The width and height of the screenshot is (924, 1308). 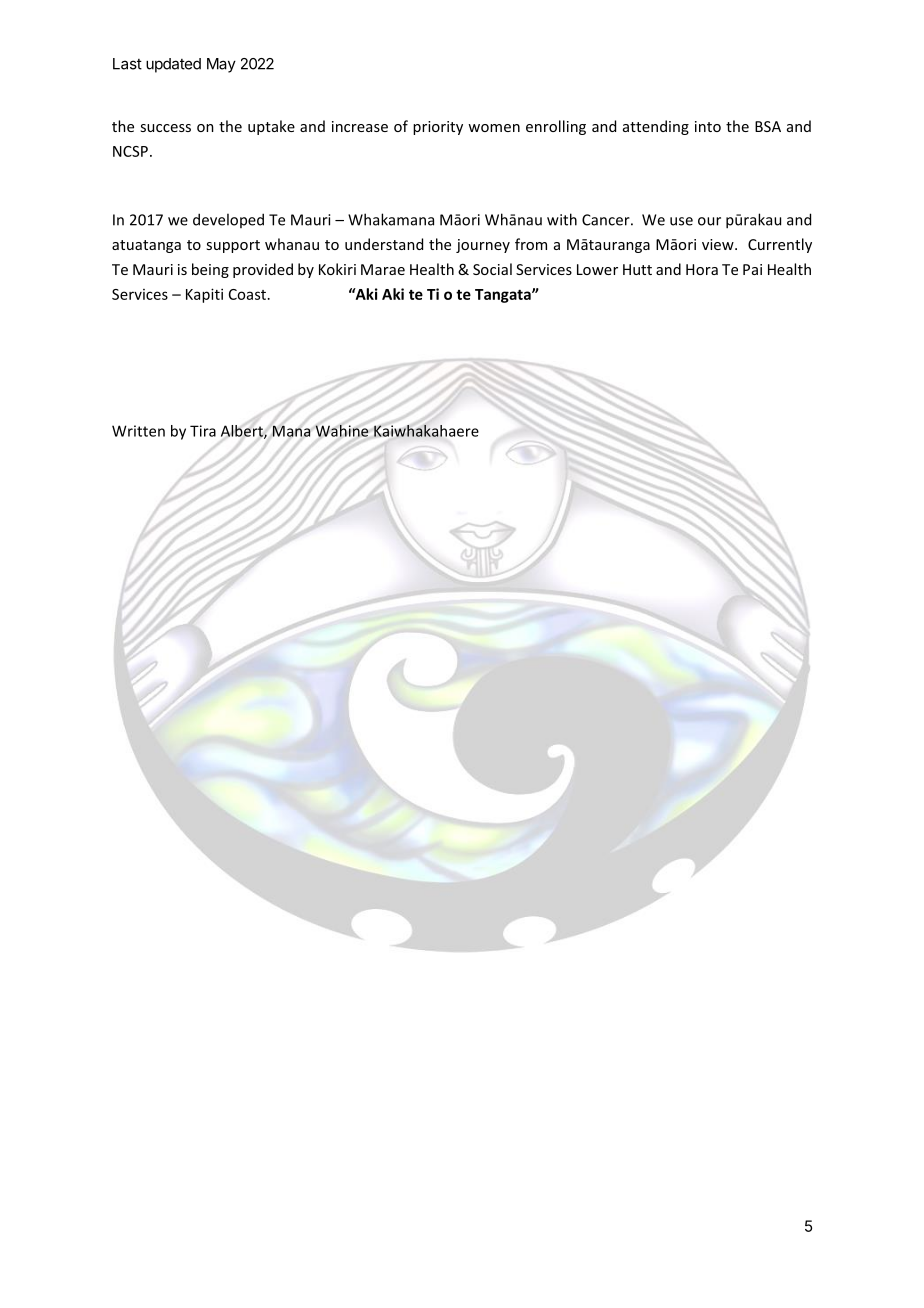 What do you see at coordinates (494, 128) in the screenshot?
I see `women` at bounding box center [494, 128].
